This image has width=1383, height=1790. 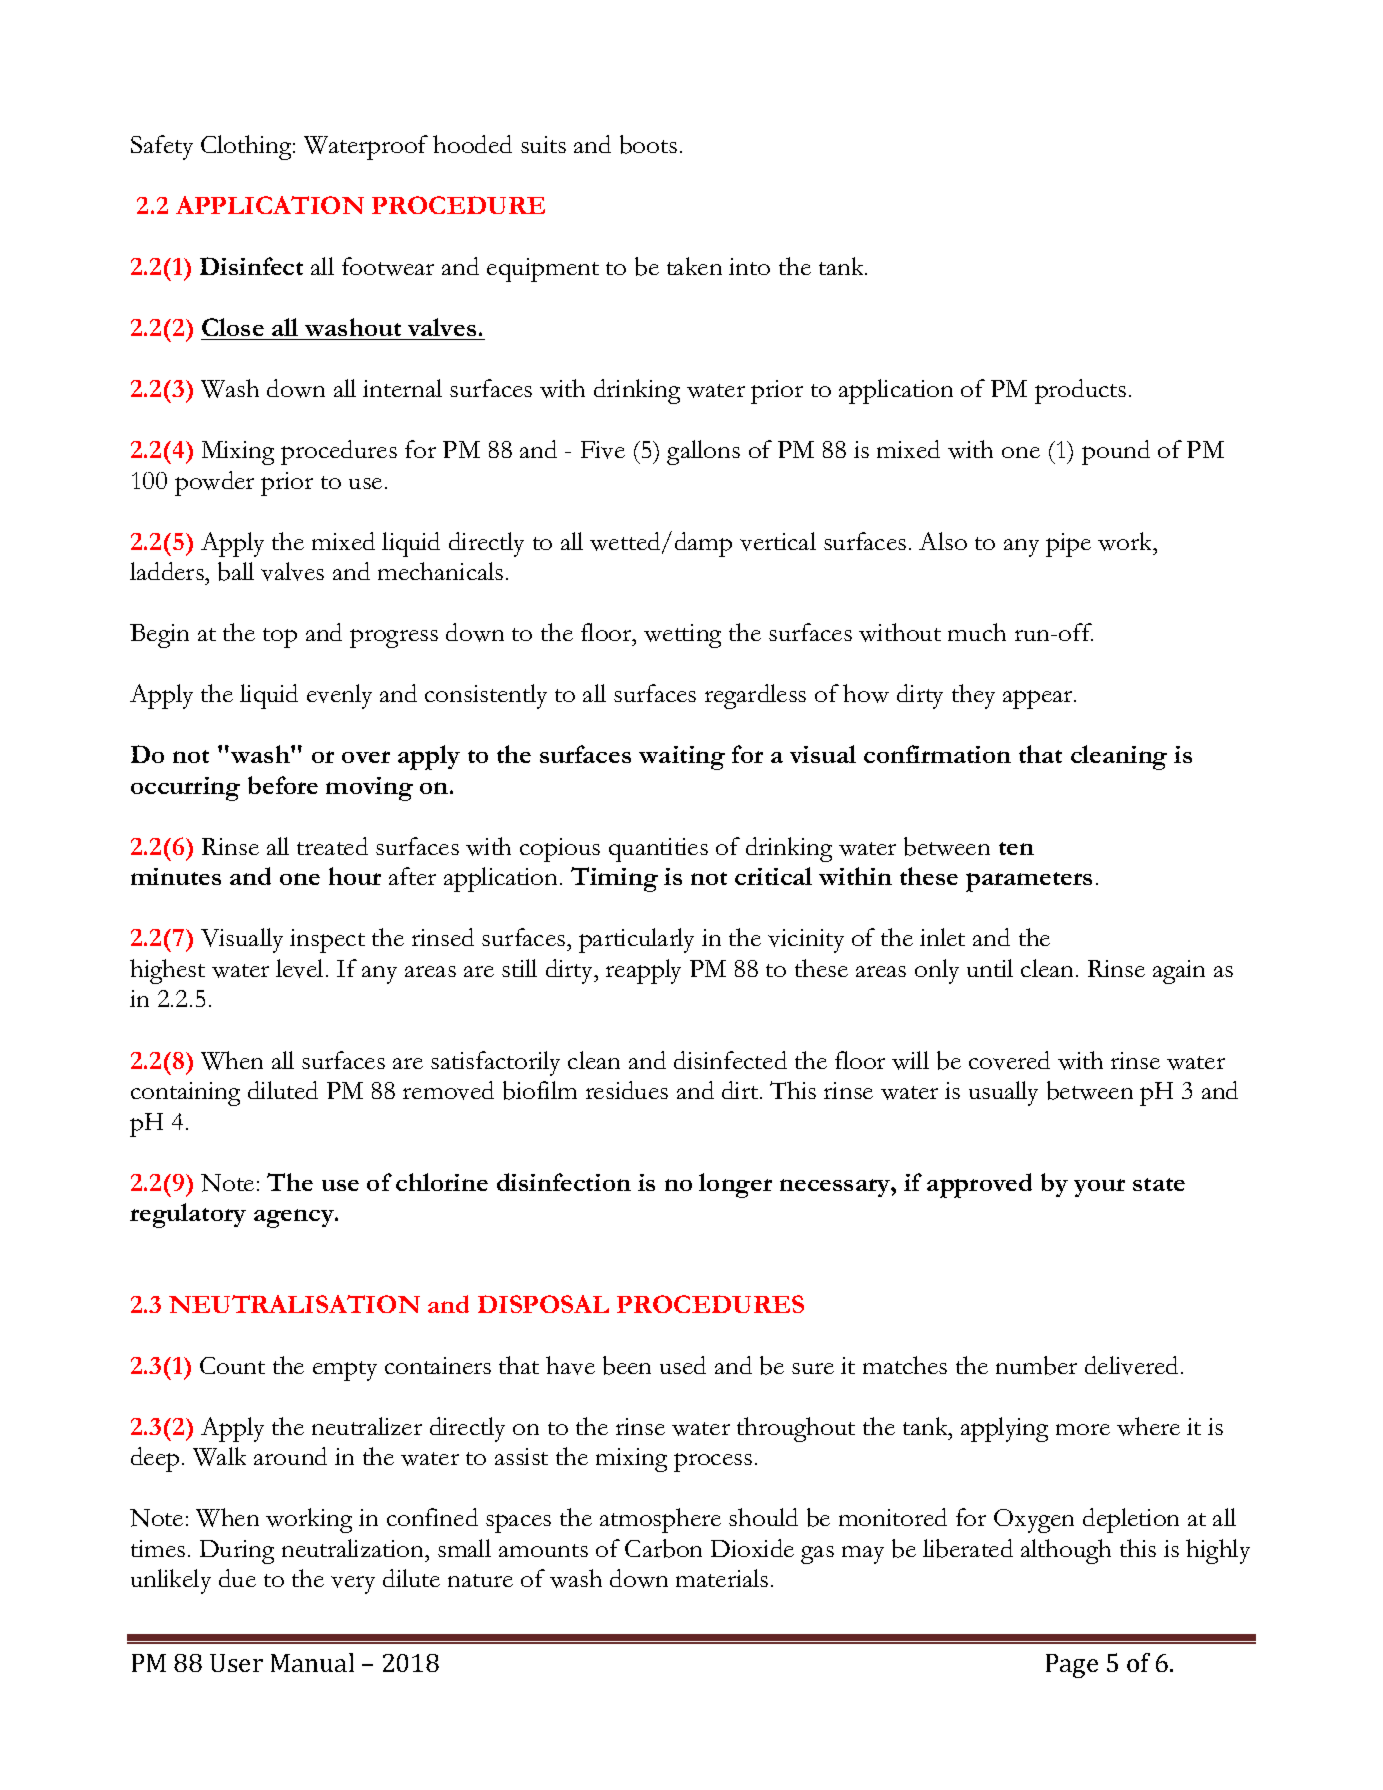 What do you see at coordinates (735, 1185) in the image?
I see `longer` at bounding box center [735, 1185].
